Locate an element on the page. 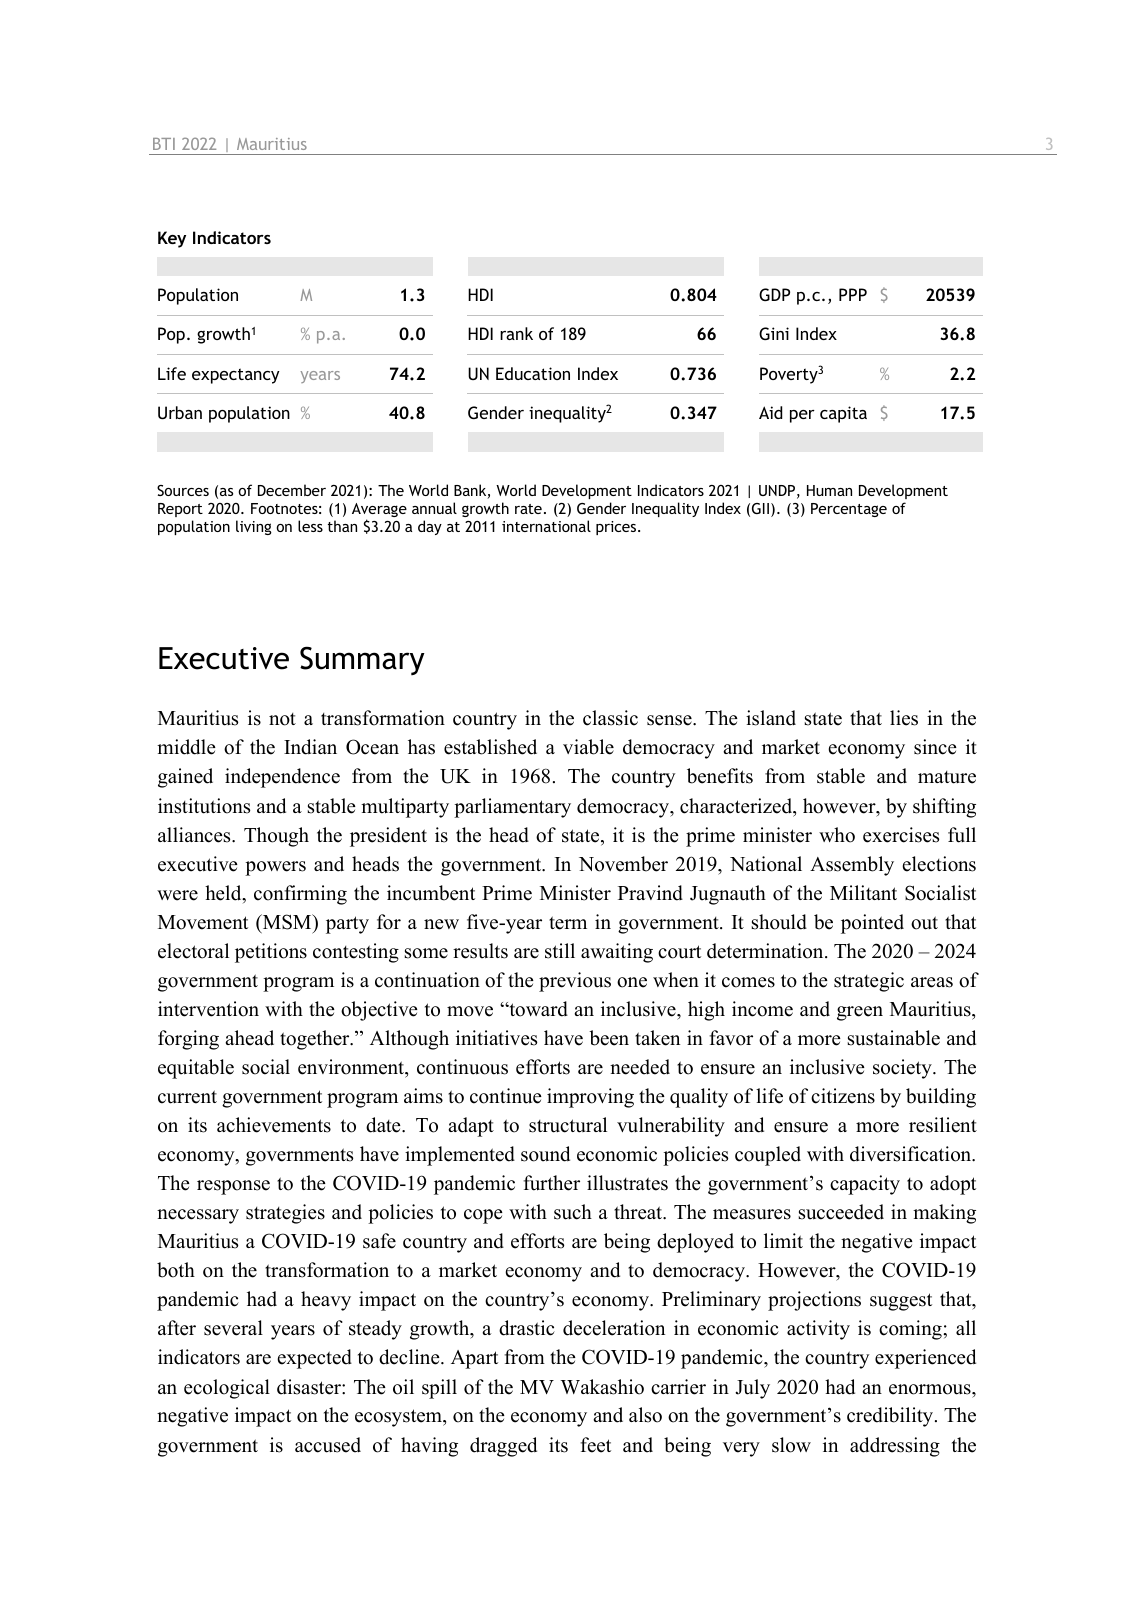 This page has height=1611, width=1139. rank is located at coordinates (516, 333).
